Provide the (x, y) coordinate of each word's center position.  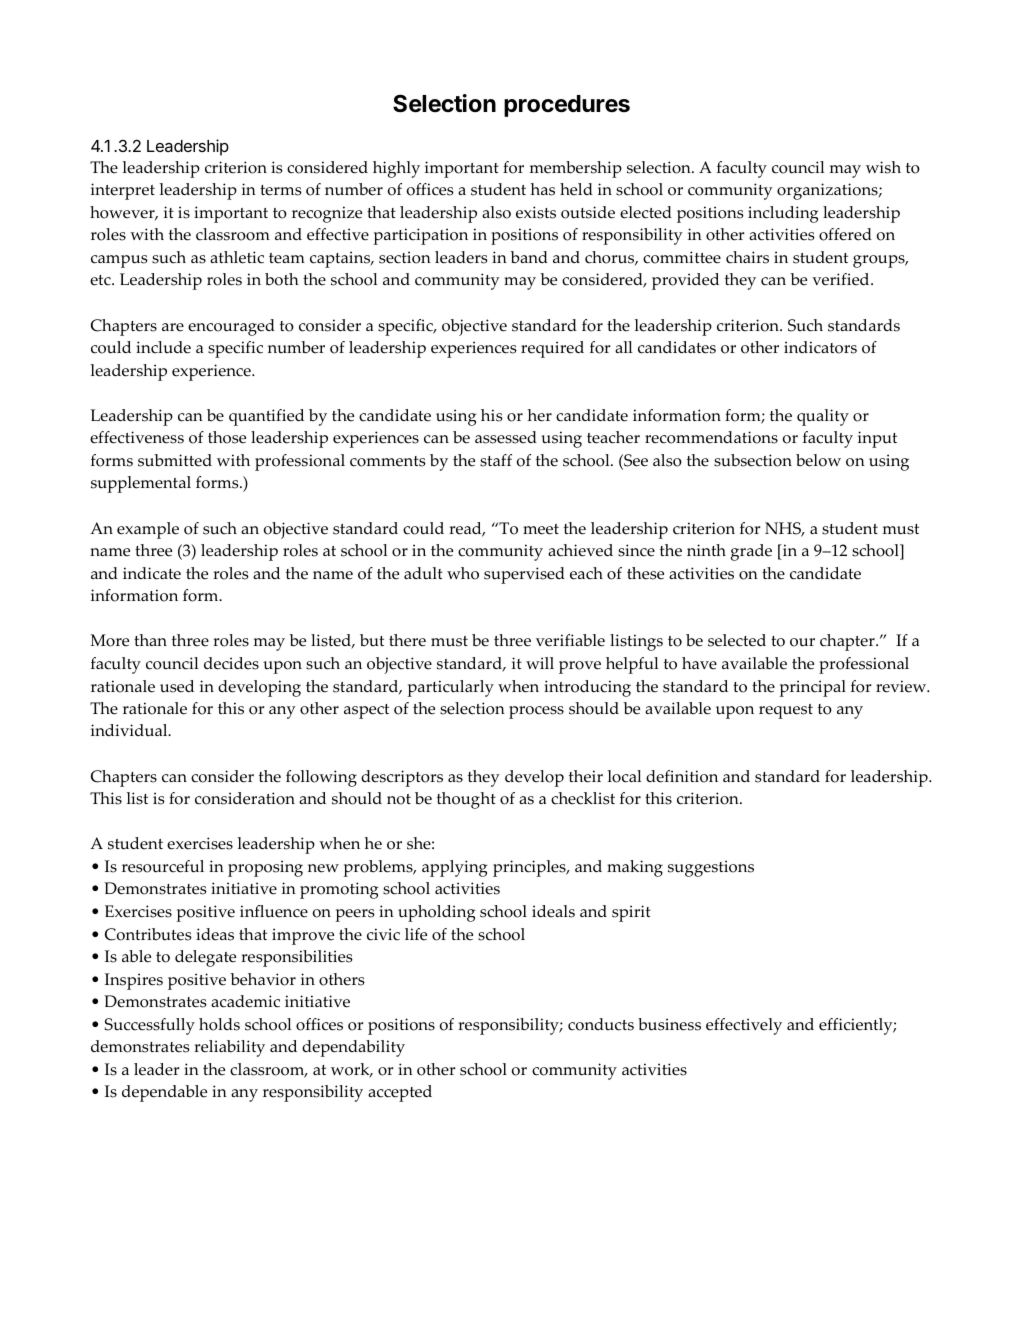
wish (883, 167)
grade (751, 552)
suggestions (711, 868)
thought (466, 800)
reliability (229, 1048)
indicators (820, 347)
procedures (567, 106)
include (163, 347)
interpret (123, 191)
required (552, 349)
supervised (524, 575)
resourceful (163, 866)
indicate (152, 573)
